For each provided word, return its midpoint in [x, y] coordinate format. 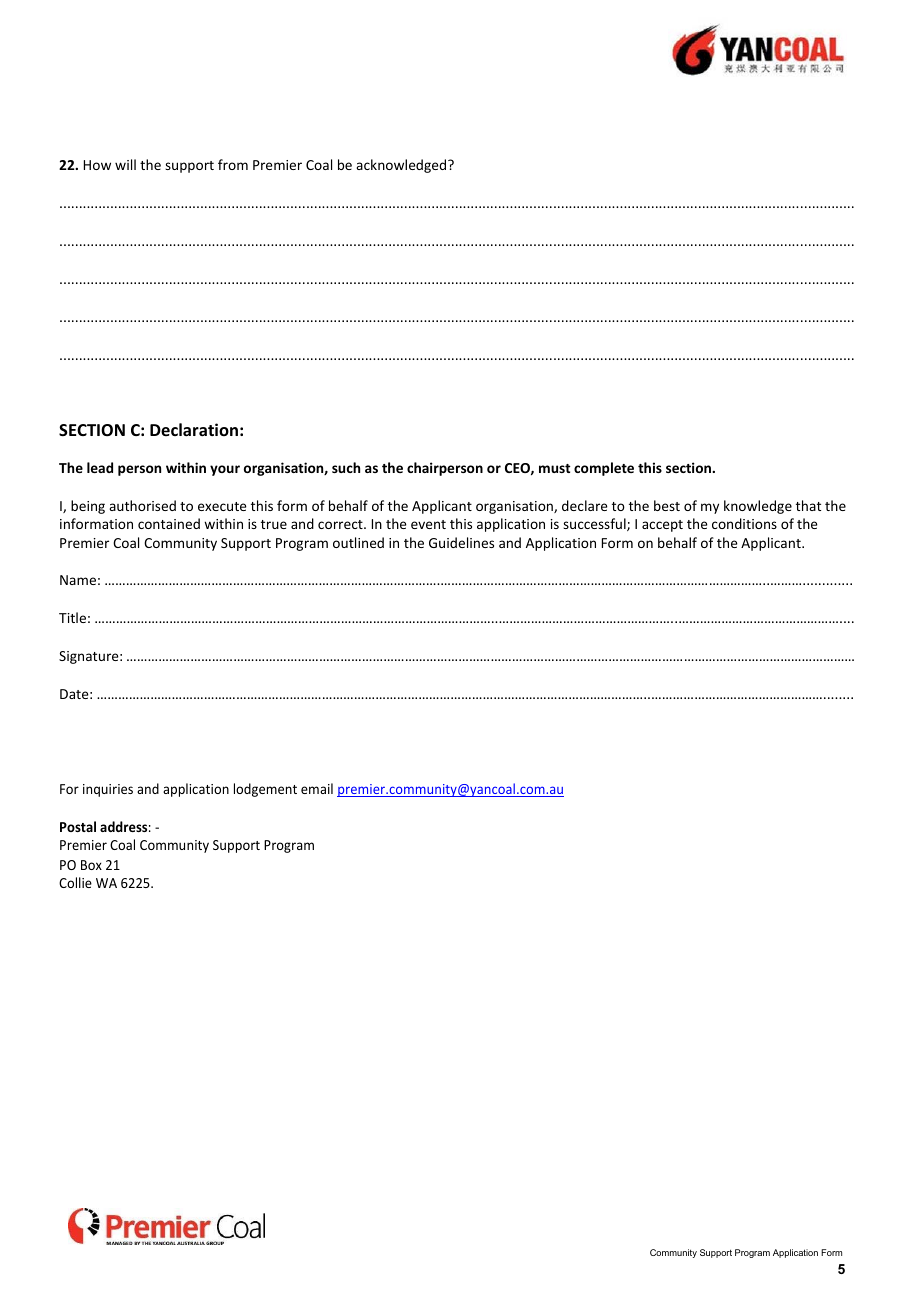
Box [91, 865]
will [125, 164]
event [428, 524]
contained [169, 523]
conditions [744, 523]
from [233, 164]
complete [604, 469]
